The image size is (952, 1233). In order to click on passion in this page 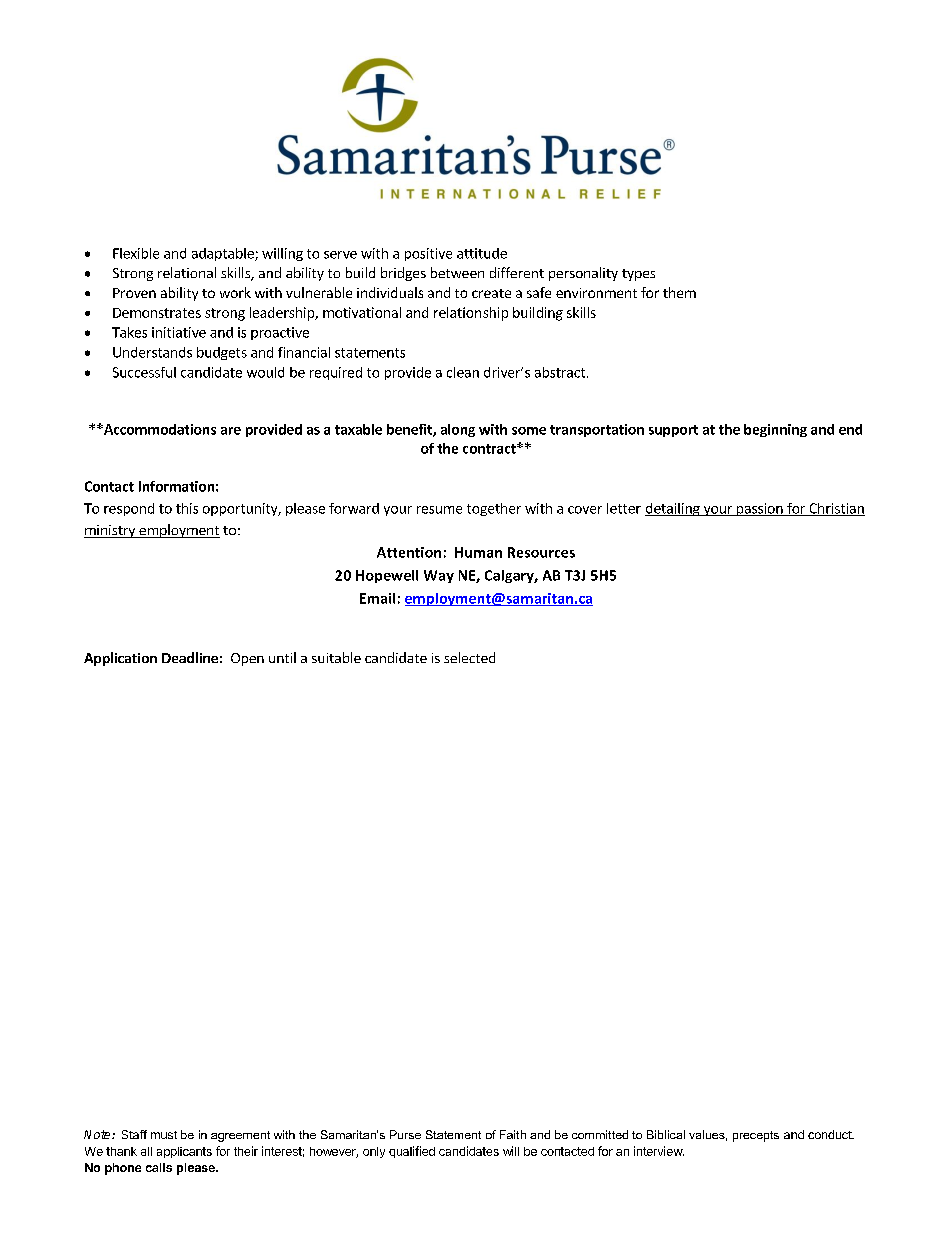, I will do `click(760, 509)`.
